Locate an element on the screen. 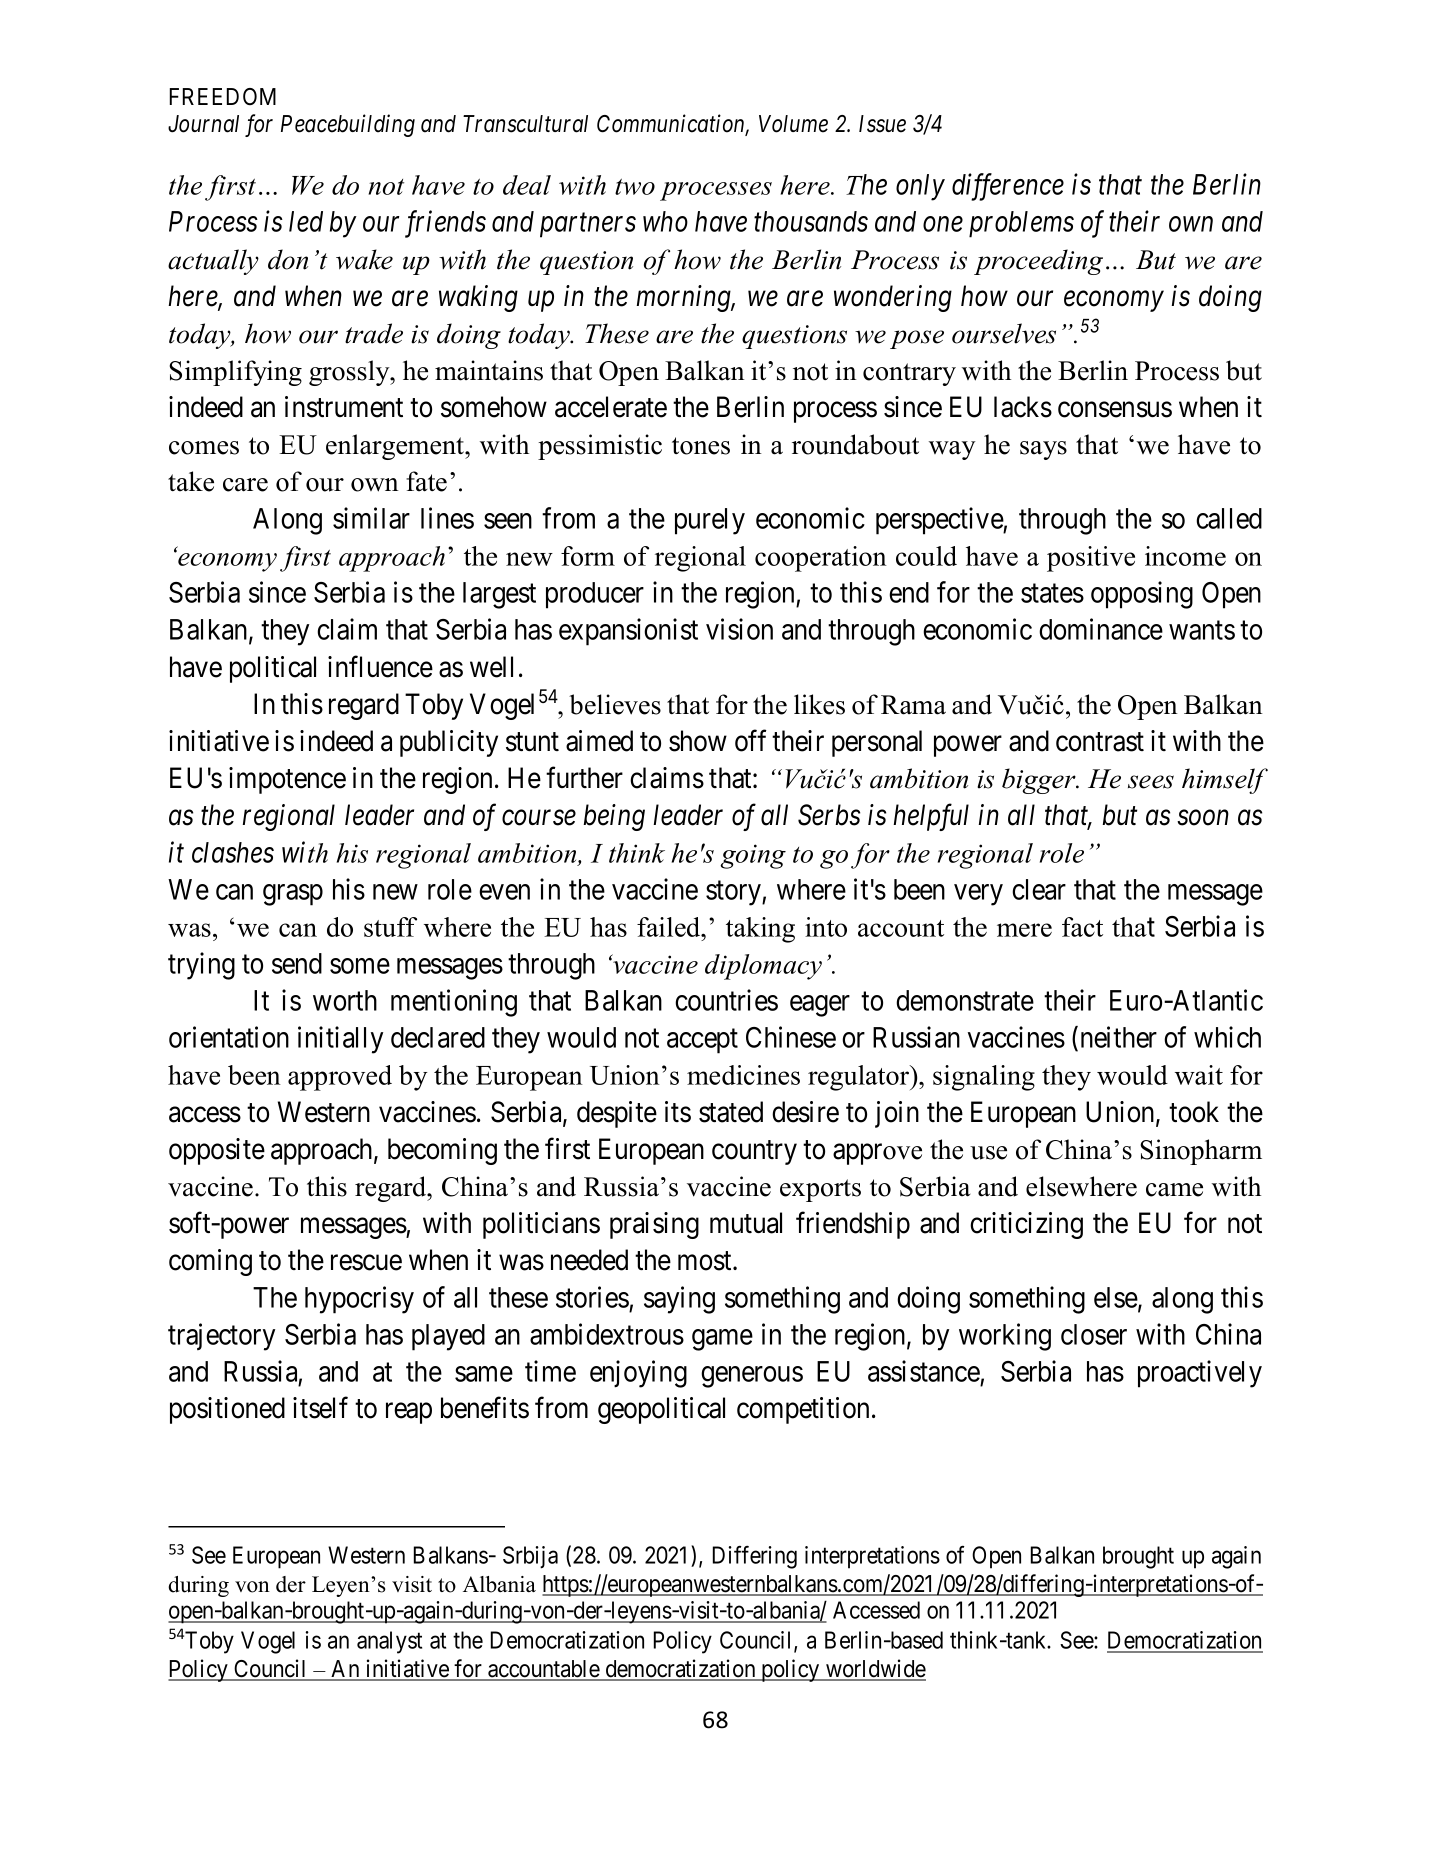  fact is located at coordinates (1082, 927).
